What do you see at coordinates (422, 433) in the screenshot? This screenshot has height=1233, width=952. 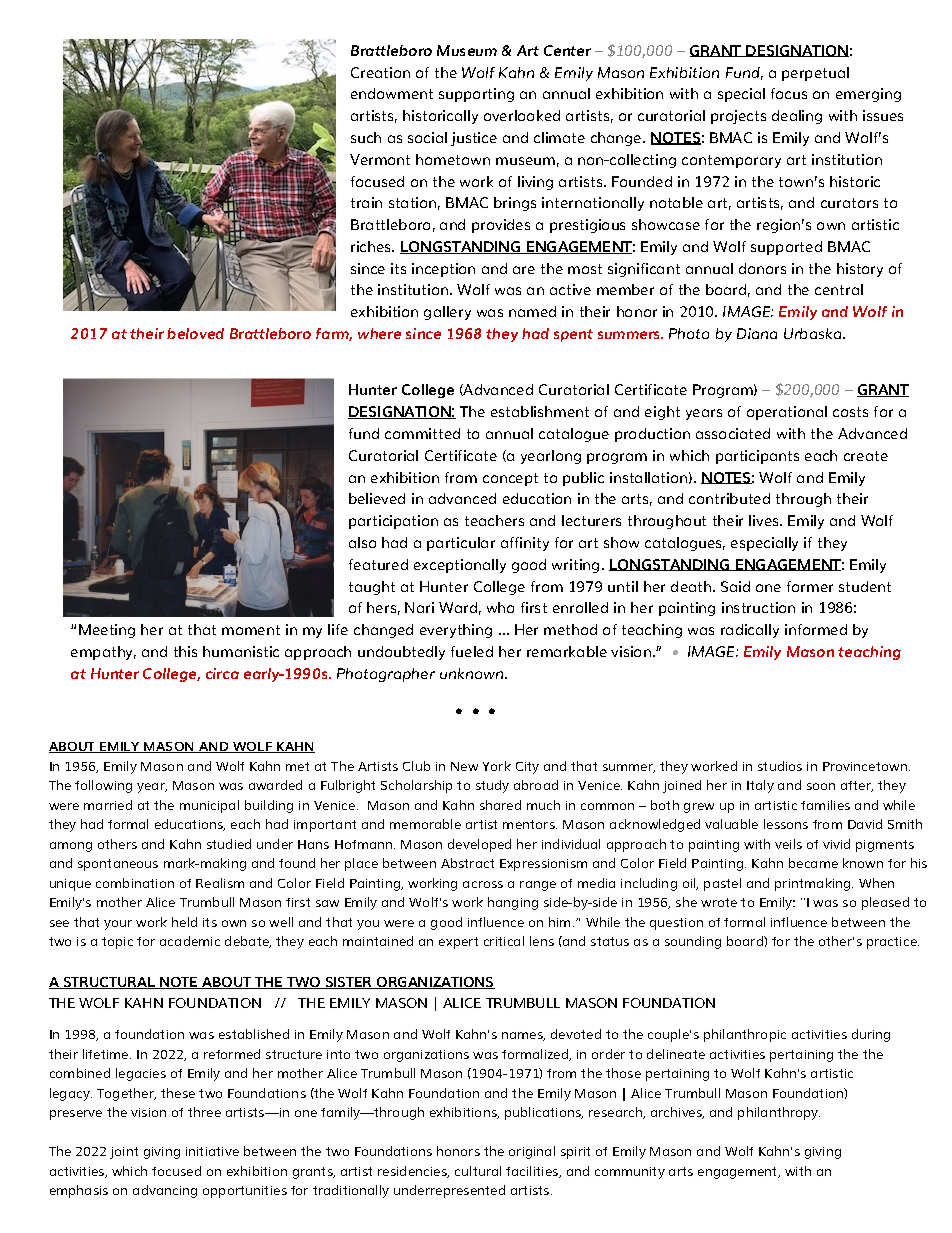 I see `committed` at bounding box center [422, 433].
